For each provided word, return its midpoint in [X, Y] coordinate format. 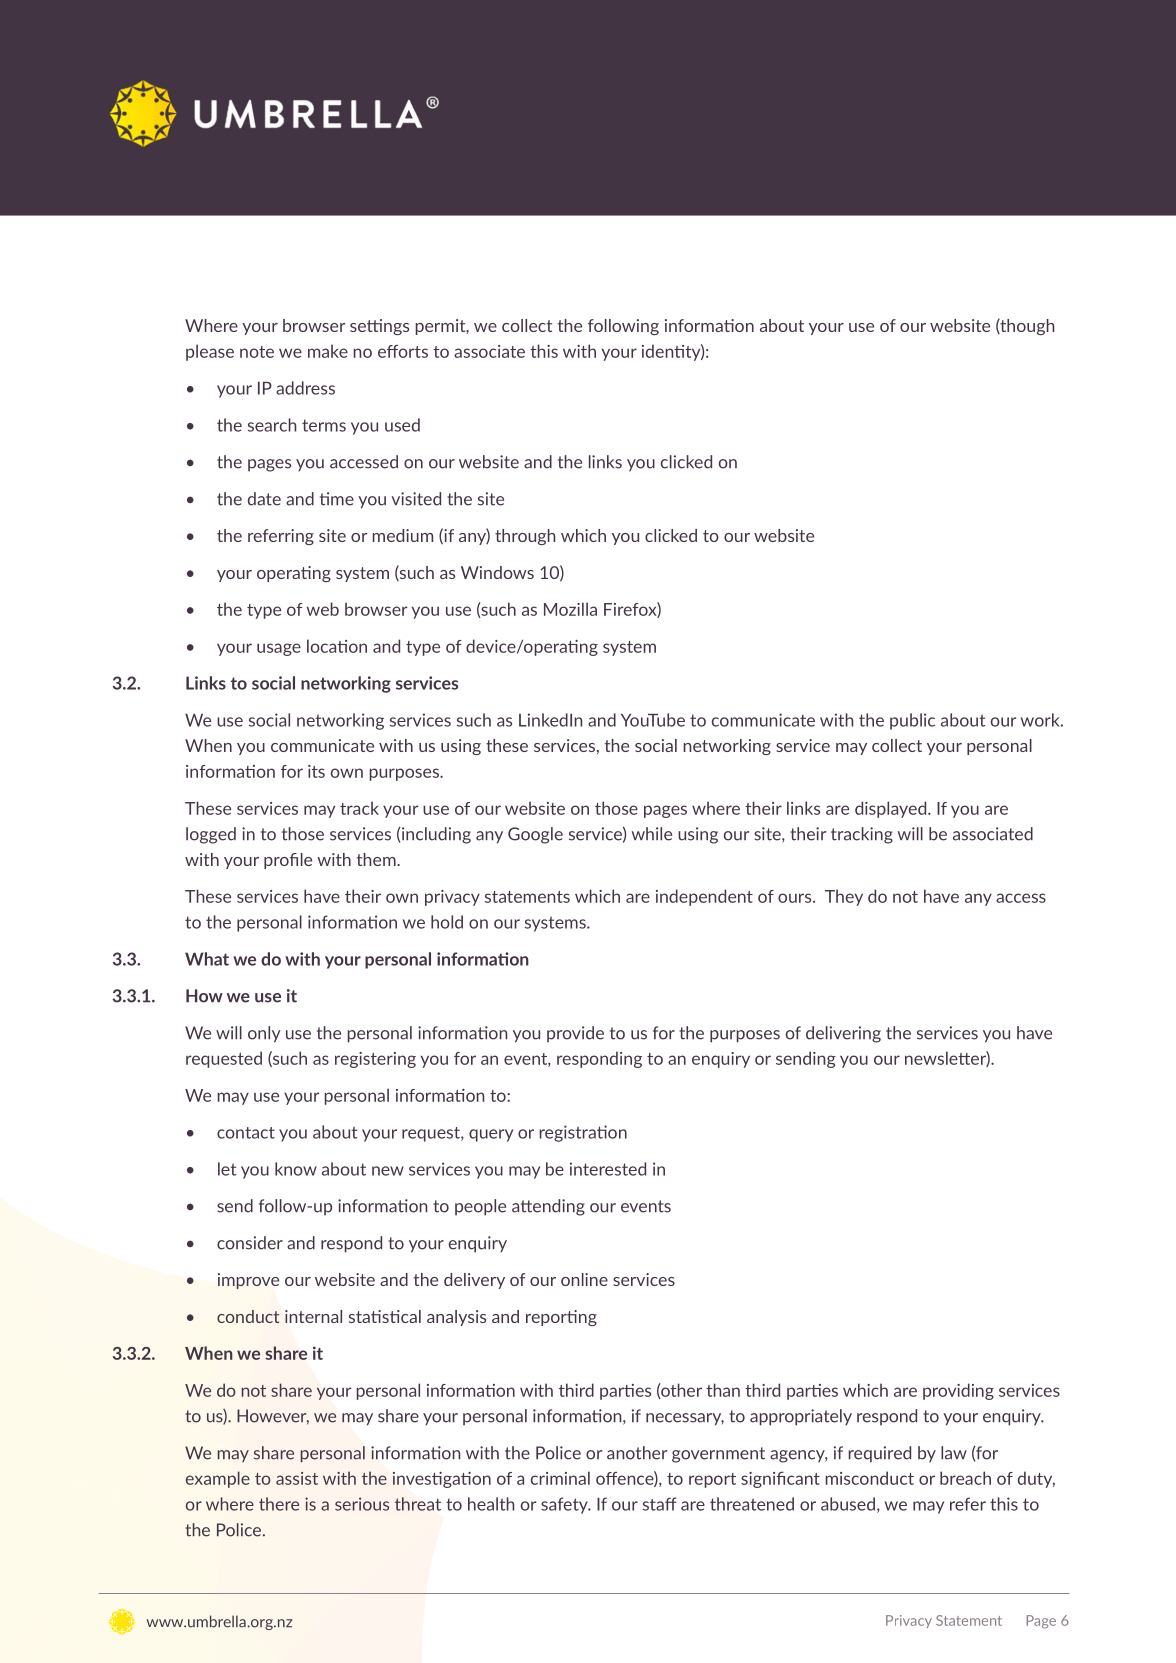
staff [660, 1504]
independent [704, 897]
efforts [403, 351]
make [328, 351]
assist [297, 1478]
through [525, 537]
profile [288, 861]
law [954, 1453]
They [844, 897]
